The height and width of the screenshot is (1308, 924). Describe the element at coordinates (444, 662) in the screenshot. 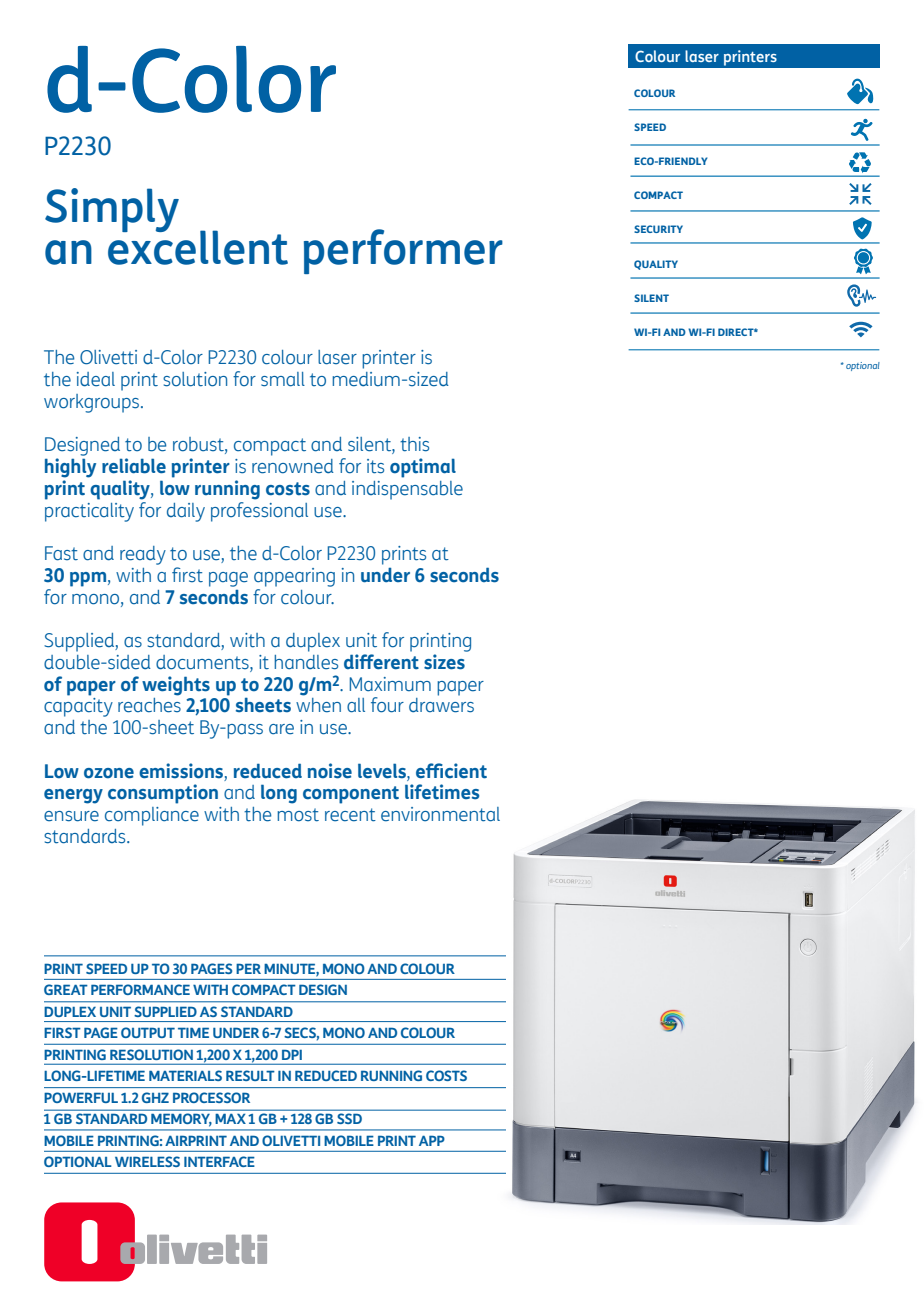

I see `sizes` at that location.
